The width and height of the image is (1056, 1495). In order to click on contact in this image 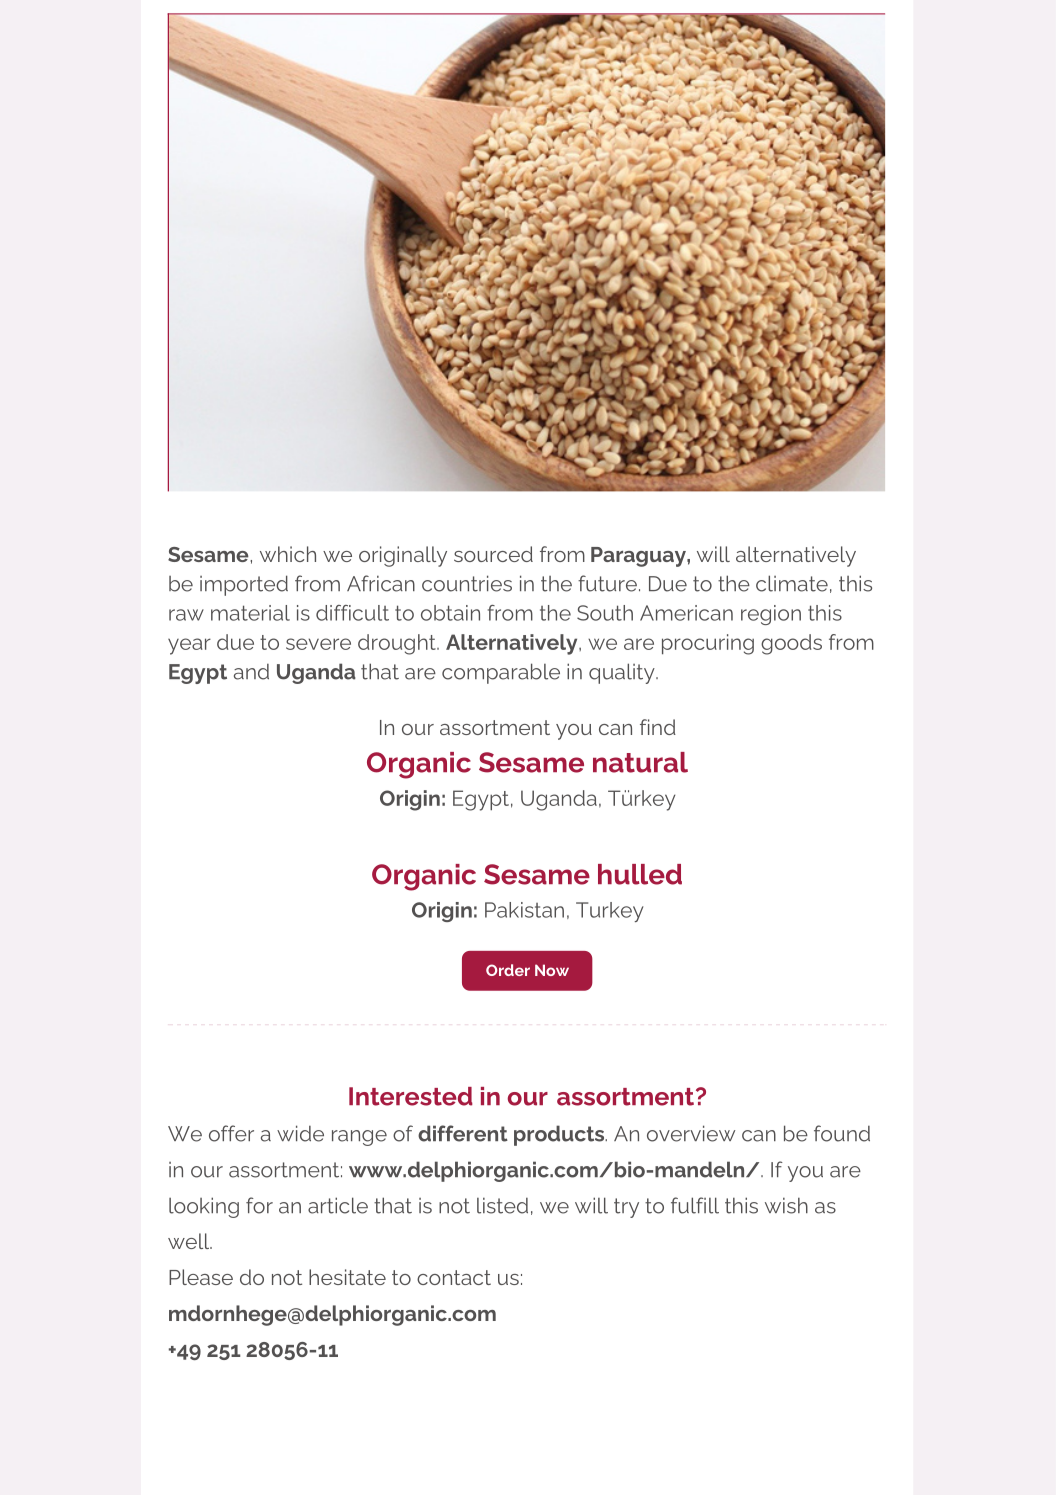, I will do `click(454, 1277)`.
